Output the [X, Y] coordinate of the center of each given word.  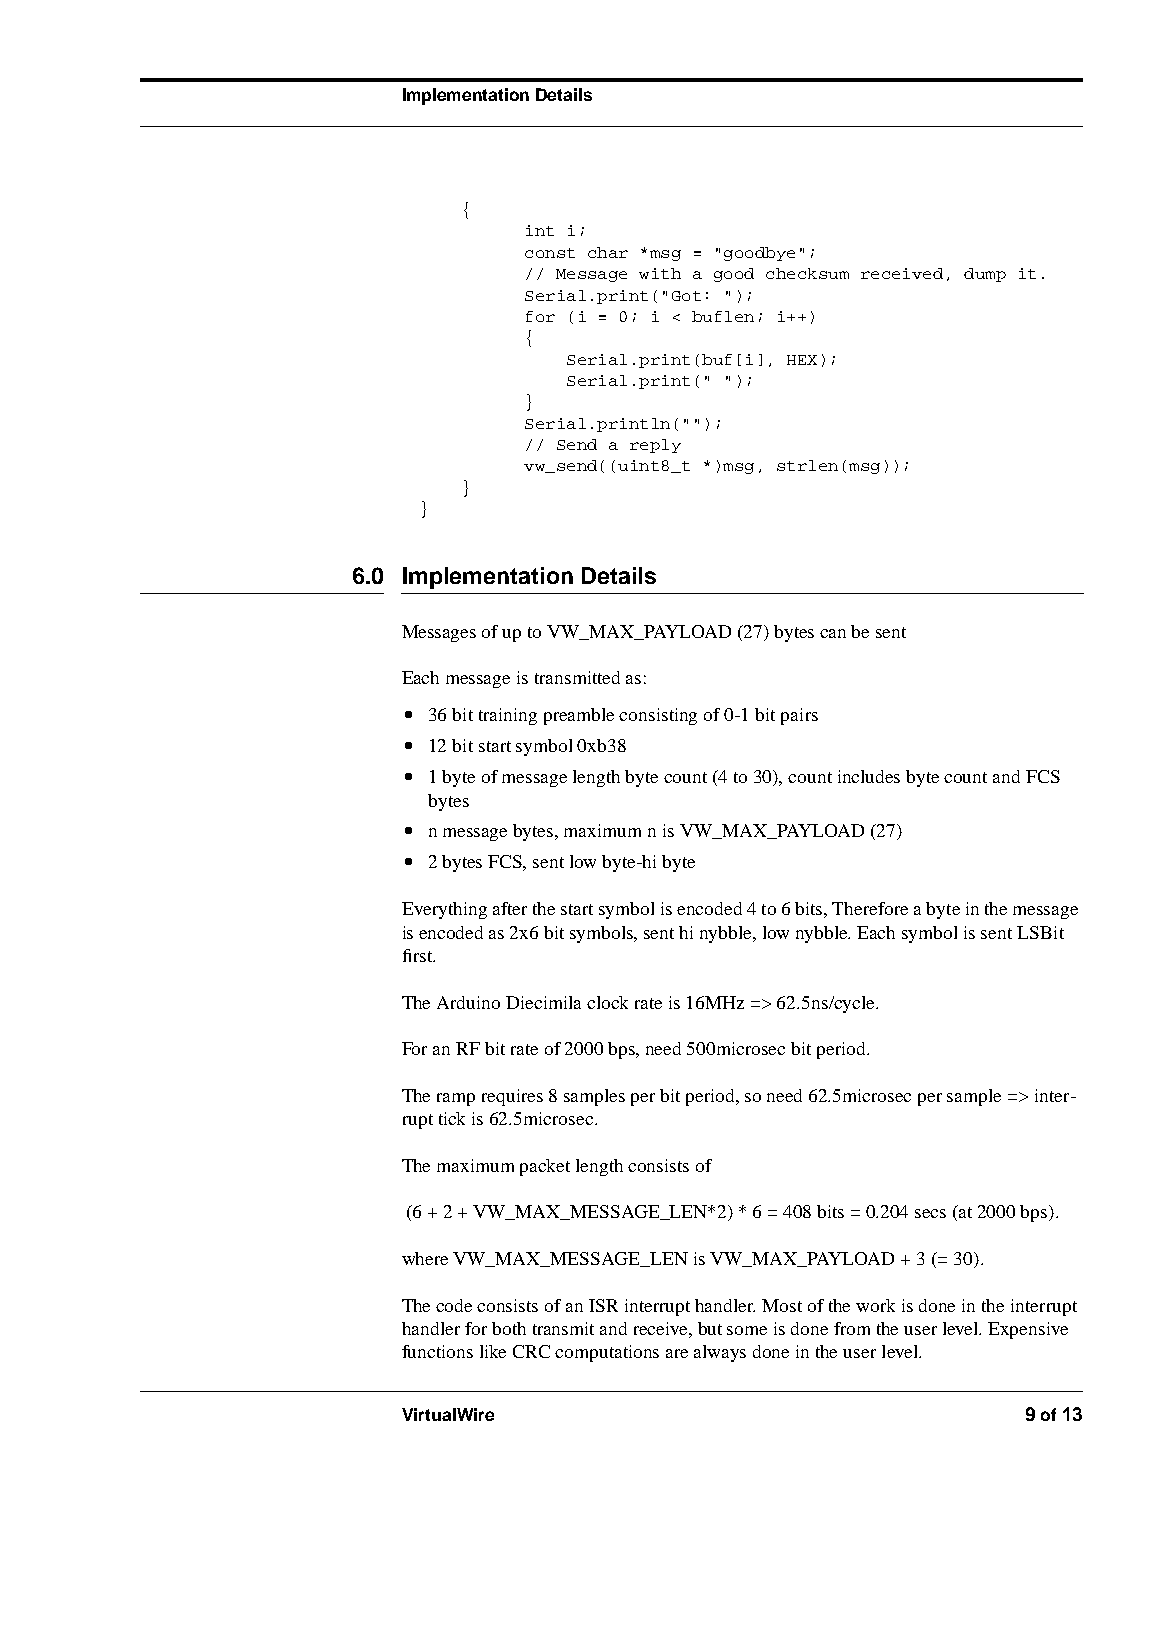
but [710, 1328]
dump [985, 275]
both [509, 1328]
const [550, 253]
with [660, 273]
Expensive [1028, 1330]
